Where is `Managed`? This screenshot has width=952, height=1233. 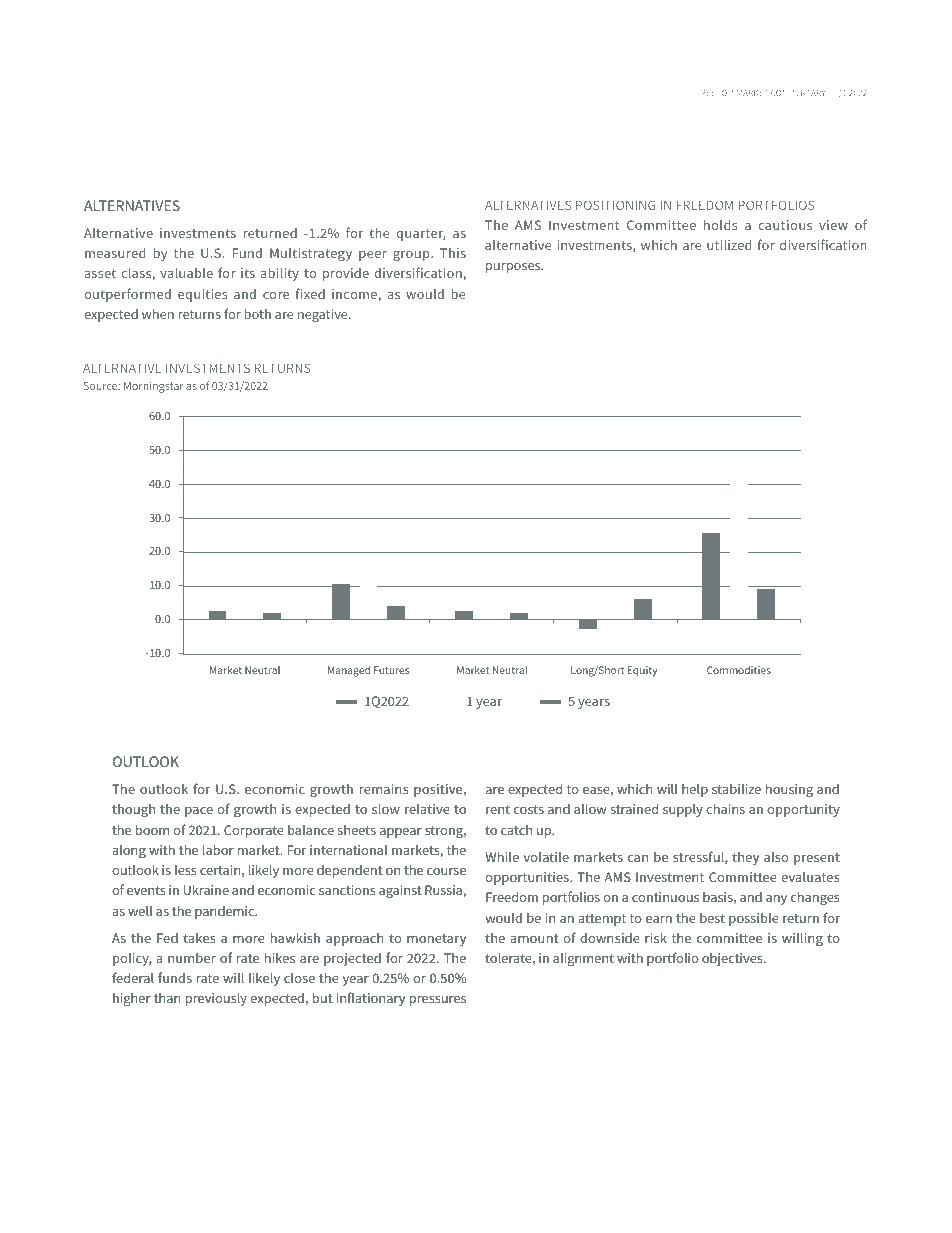
Managed is located at coordinates (349, 671).
